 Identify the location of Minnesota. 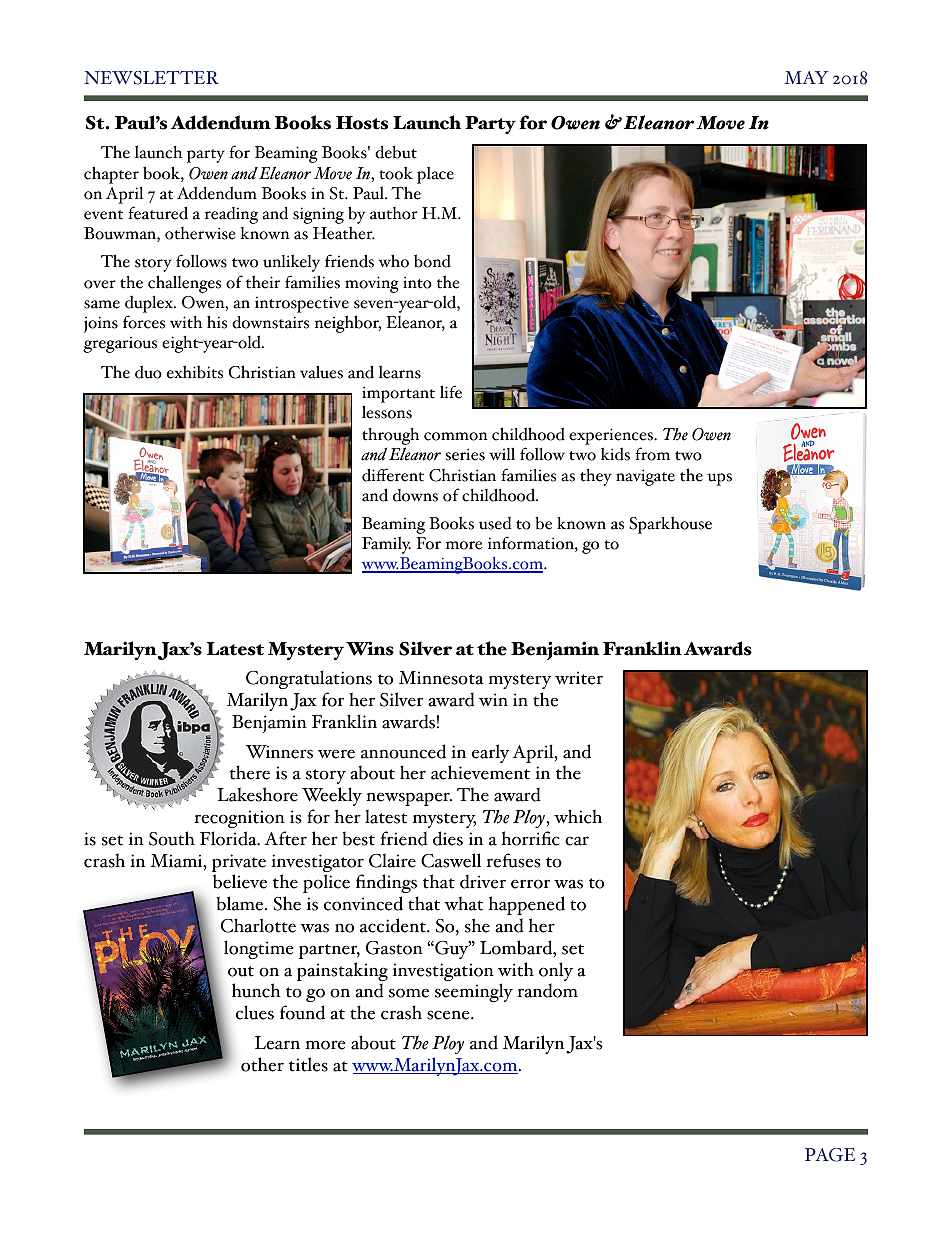
(441, 678).
